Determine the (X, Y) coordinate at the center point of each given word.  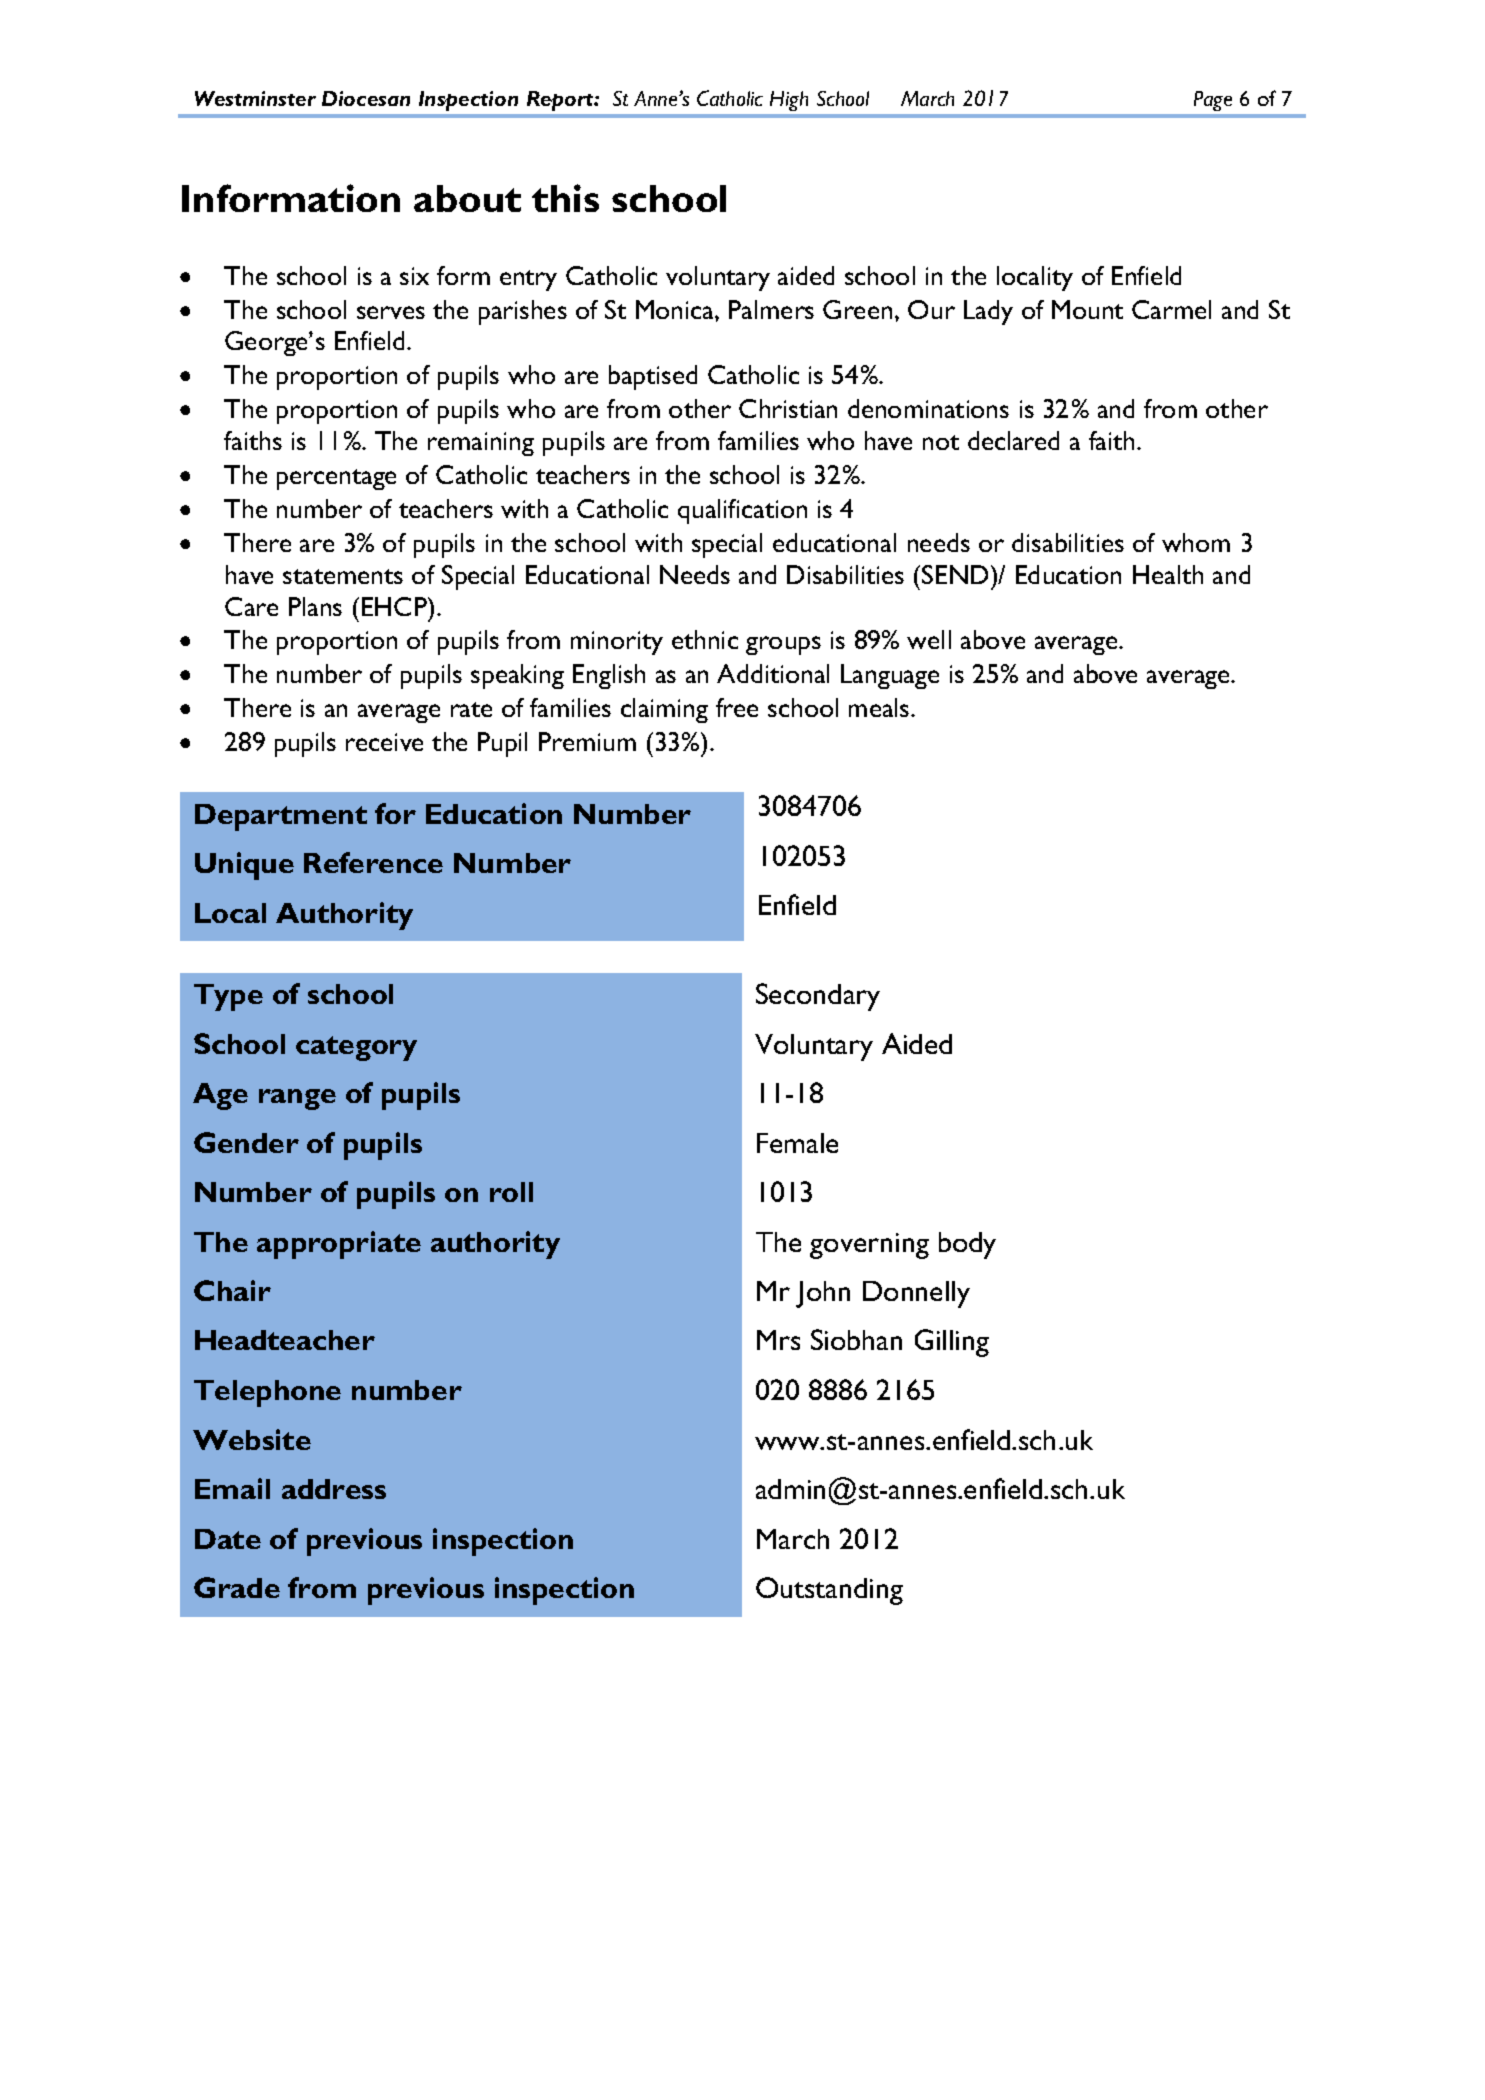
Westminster (255, 98)
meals (880, 707)
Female (797, 1143)
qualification (742, 511)
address (334, 1489)
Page (1213, 101)
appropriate (339, 1245)
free (737, 707)
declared (1013, 440)
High (789, 101)
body (967, 1245)
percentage (336, 479)
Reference (373, 862)
